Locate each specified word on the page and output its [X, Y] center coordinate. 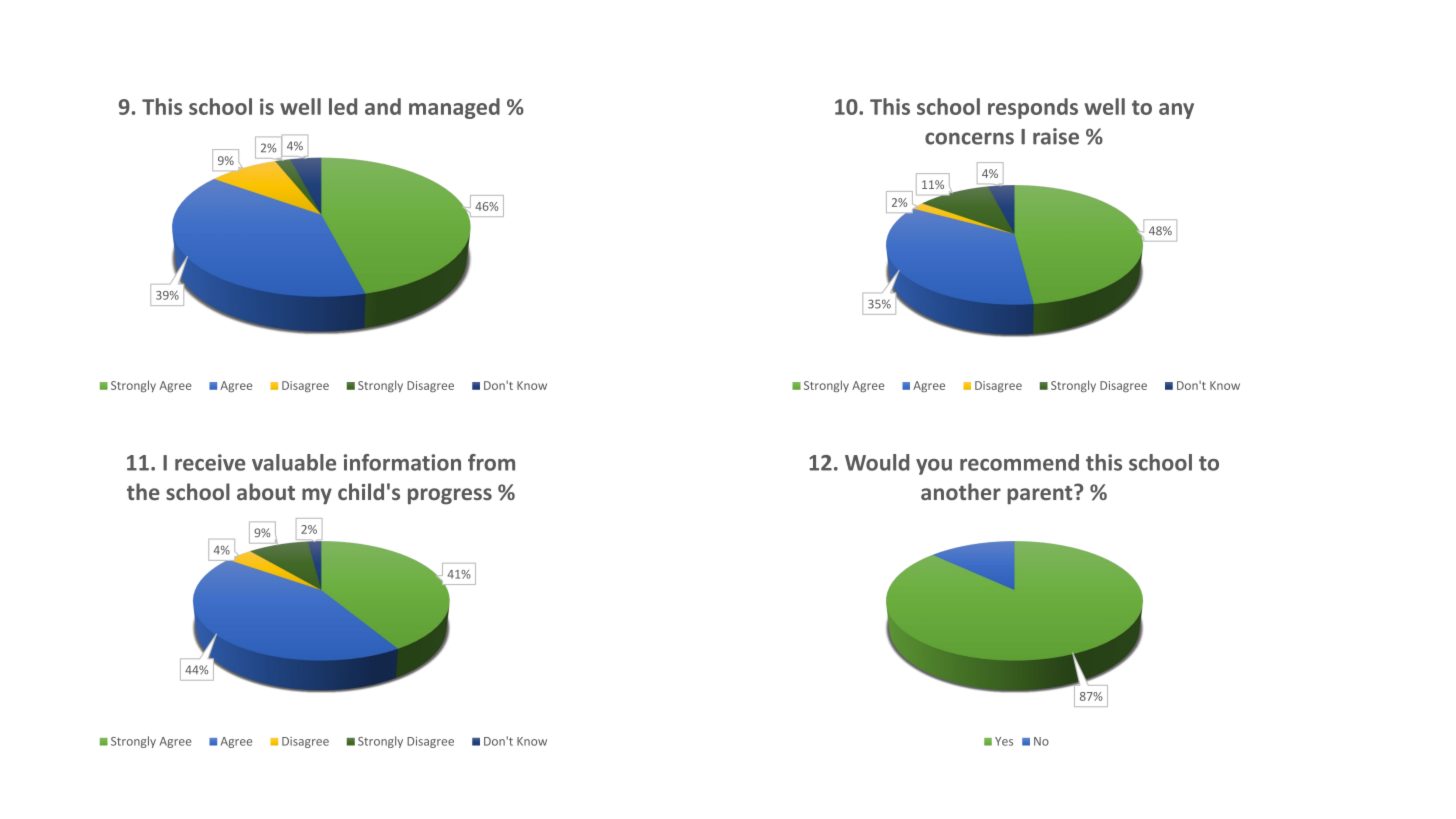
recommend [1019, 462]
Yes [1004, 741]
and [383, 106]
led [343, 106]
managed [454, 108]
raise [1056, 136]
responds [1033, 108]
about [266, 491]
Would [877, 462]
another [961, 491]
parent [1041, 494]
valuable [294, 462]
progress [450, 496]
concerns [969, 138]
